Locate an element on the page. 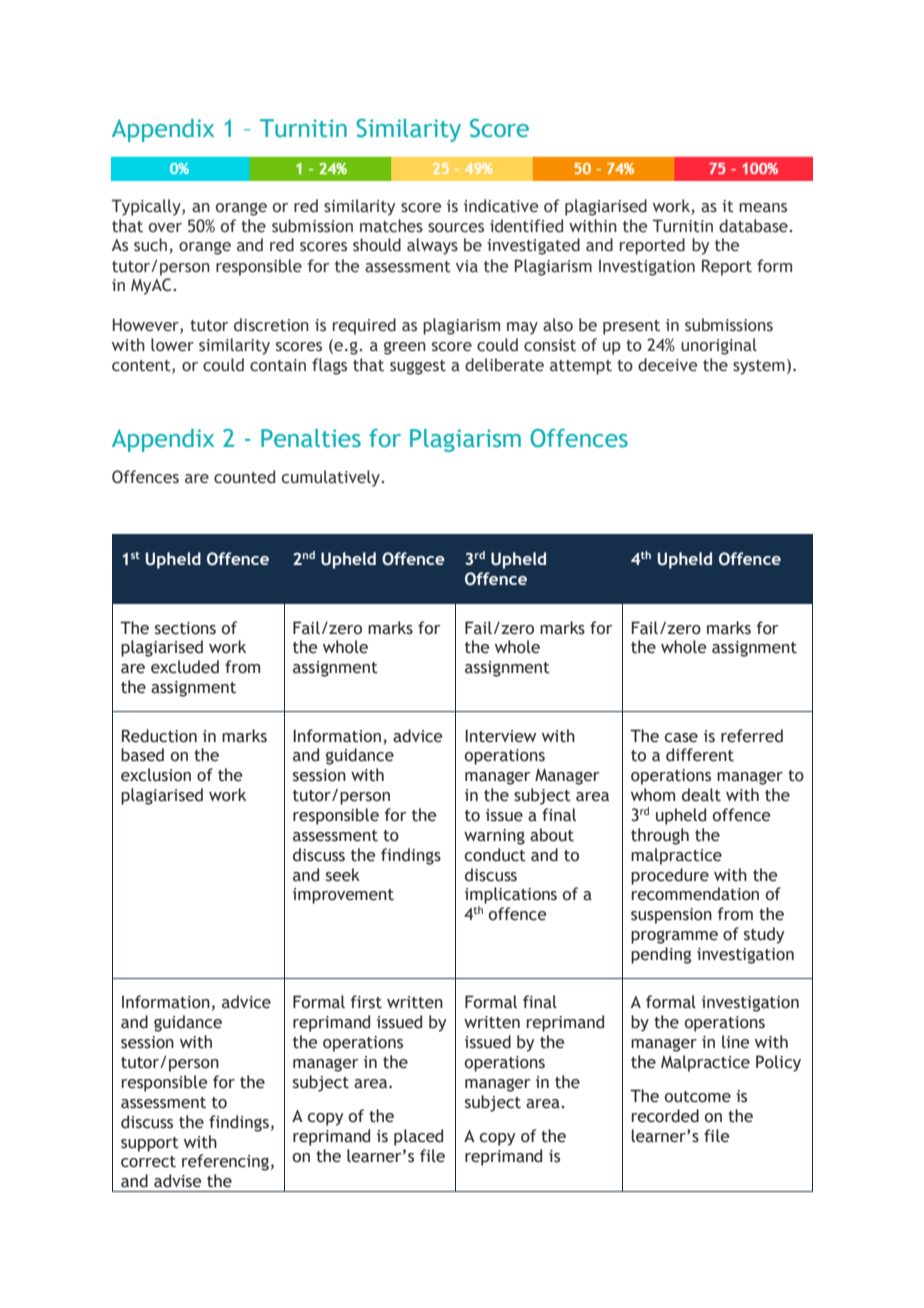 The width and height of the image is (924, 1308). Interview is located at coordinates (500, 736).
